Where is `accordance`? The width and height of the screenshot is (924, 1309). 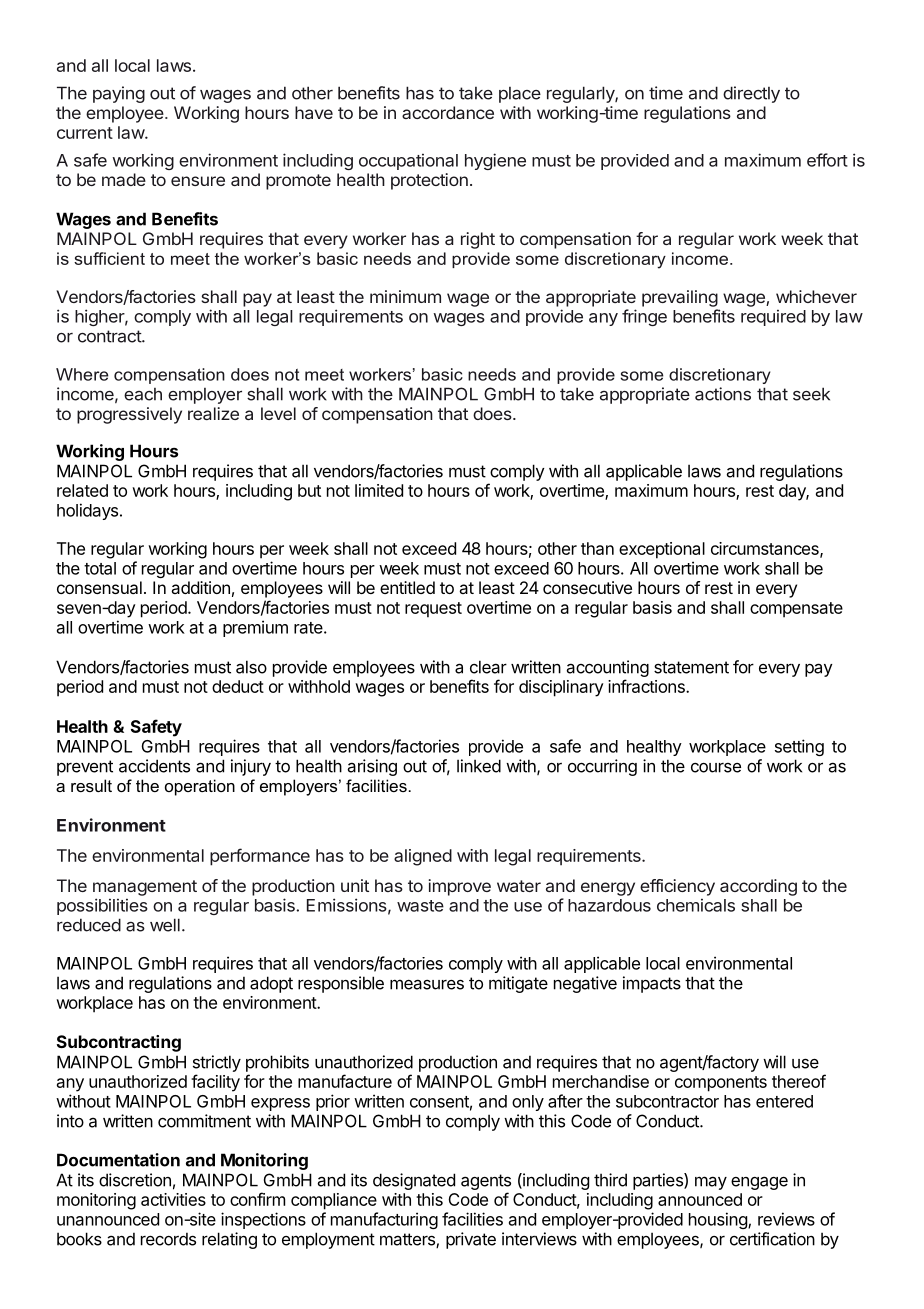
accordance is located at coordinates (448, 112).
